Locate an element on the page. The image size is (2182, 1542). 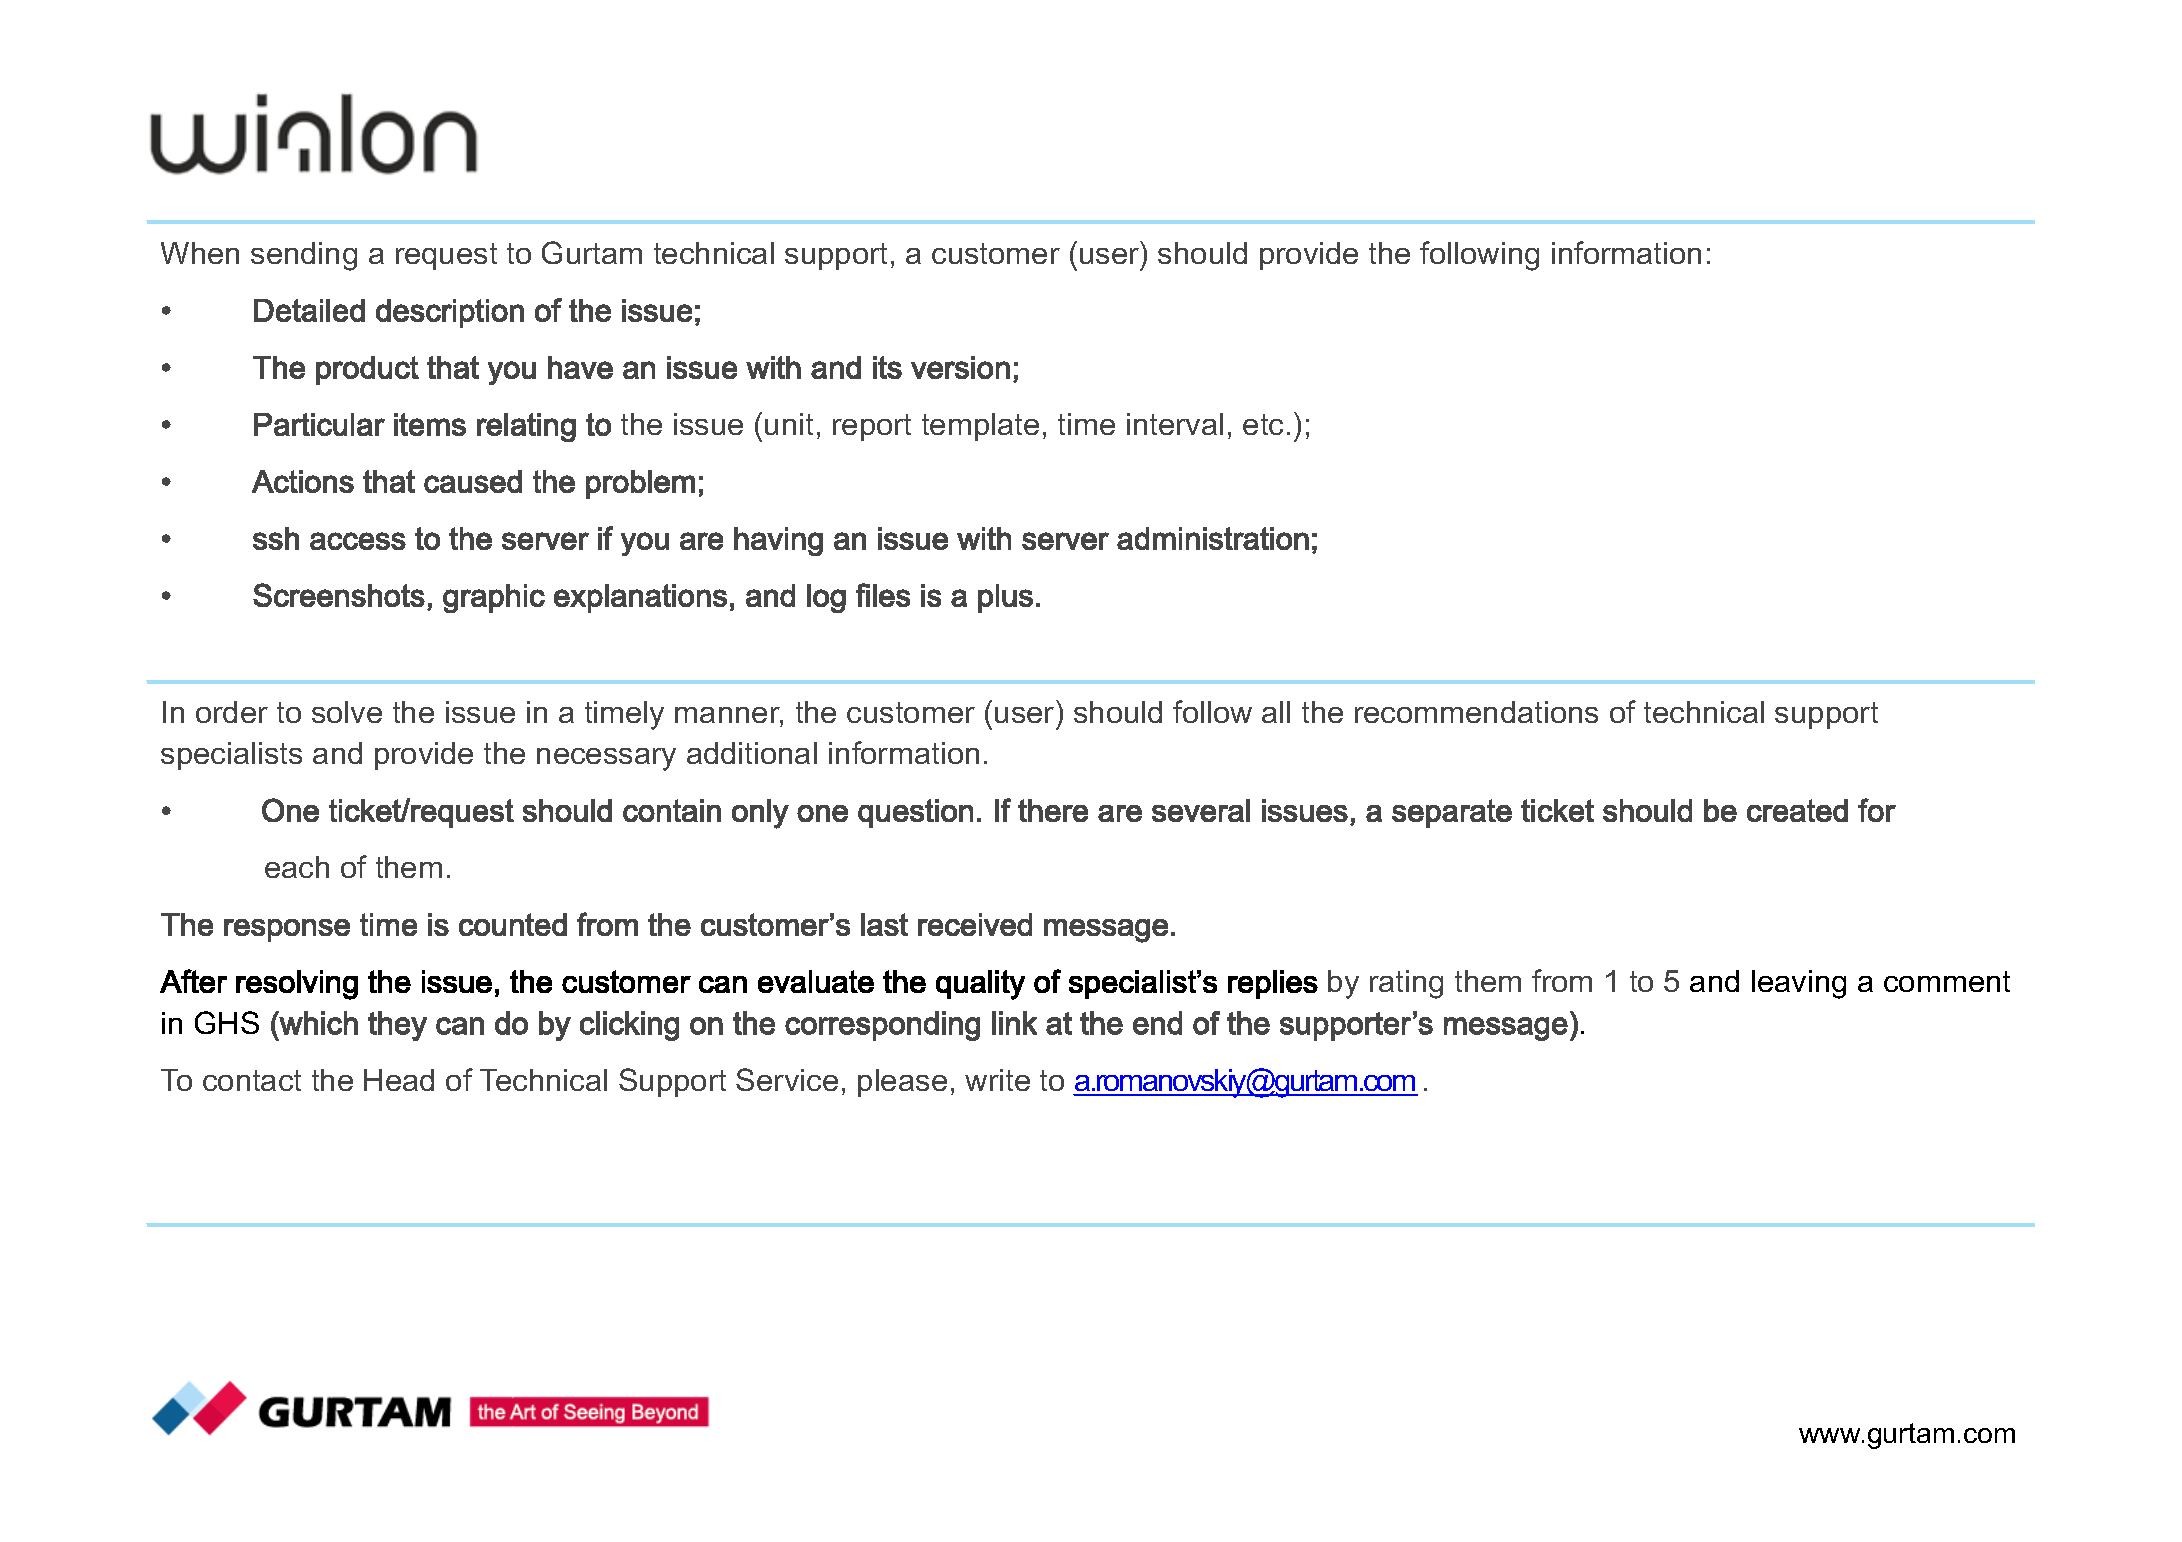
report is located at coordinates (872, 427).
